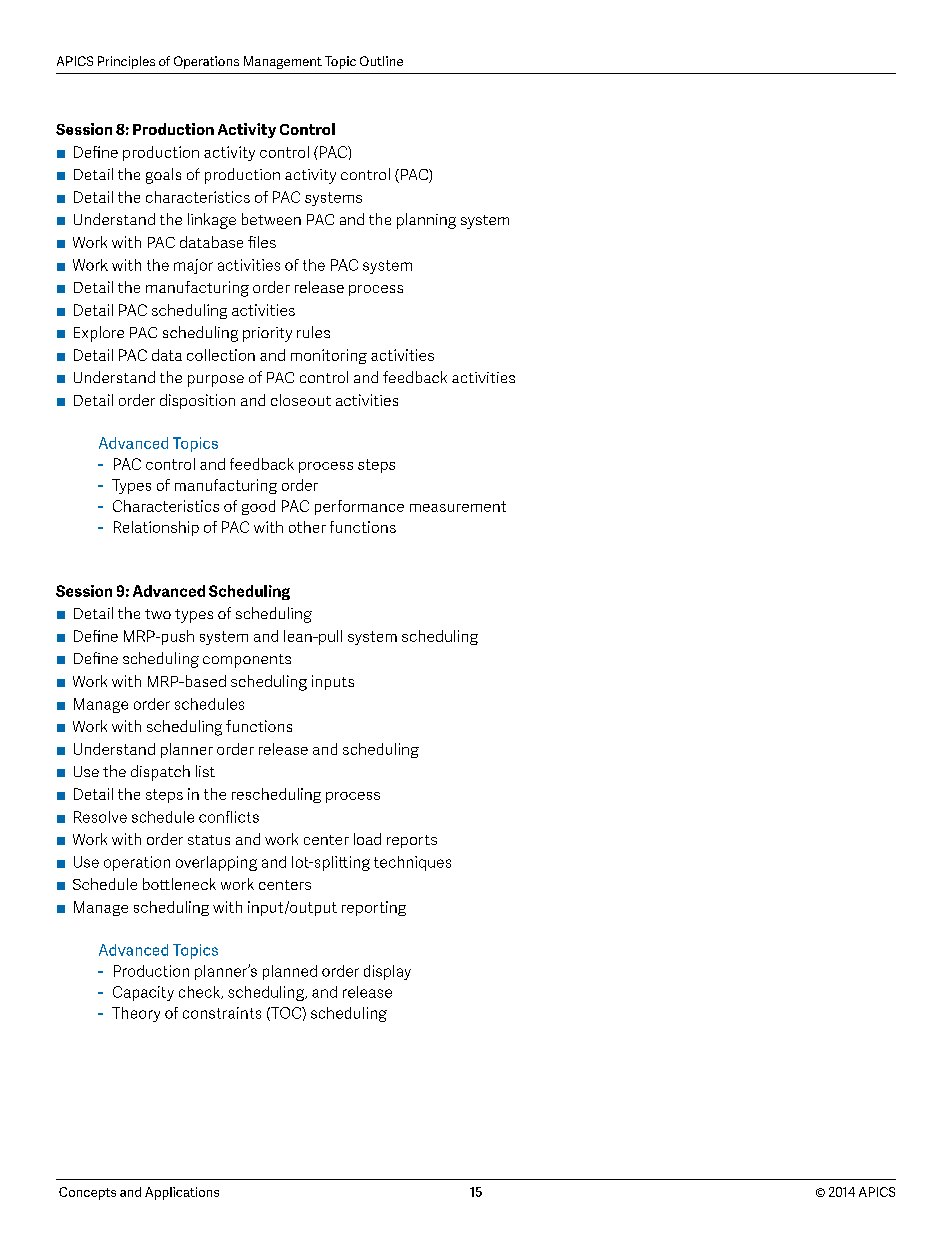 This screenshot has height=1233, width=952. I want to click on components, so click(247, 661).
